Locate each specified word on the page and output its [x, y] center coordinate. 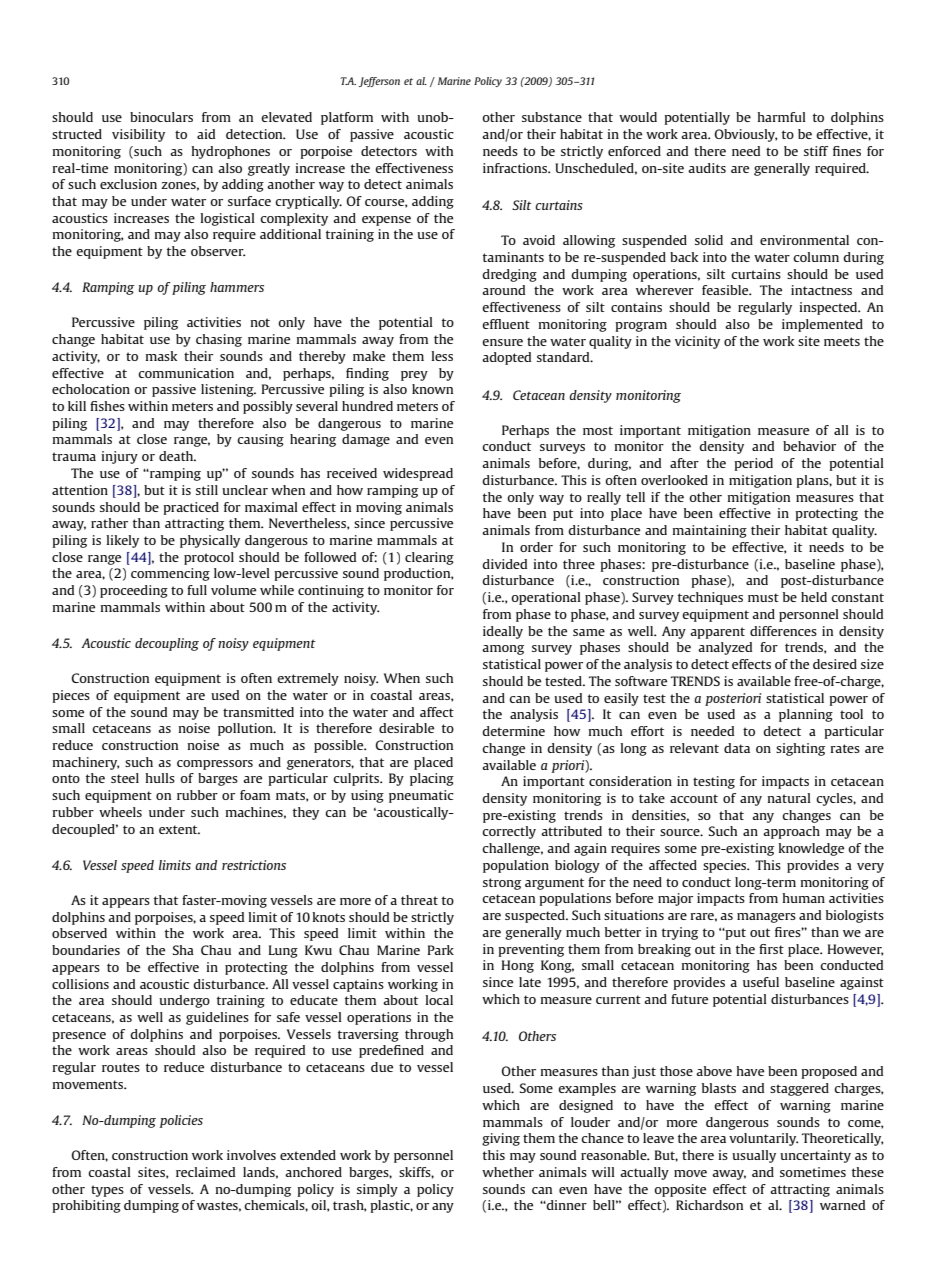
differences [783, 631]
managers [766, 918]
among [503, 650]
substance [552, 117]
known [432, 389]
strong [502, 884]
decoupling [167, 644]
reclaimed [205, 1172]
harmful [782, 117]
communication [186, 373]
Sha [183, 950]
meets [842, 341]
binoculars [161, 117]
